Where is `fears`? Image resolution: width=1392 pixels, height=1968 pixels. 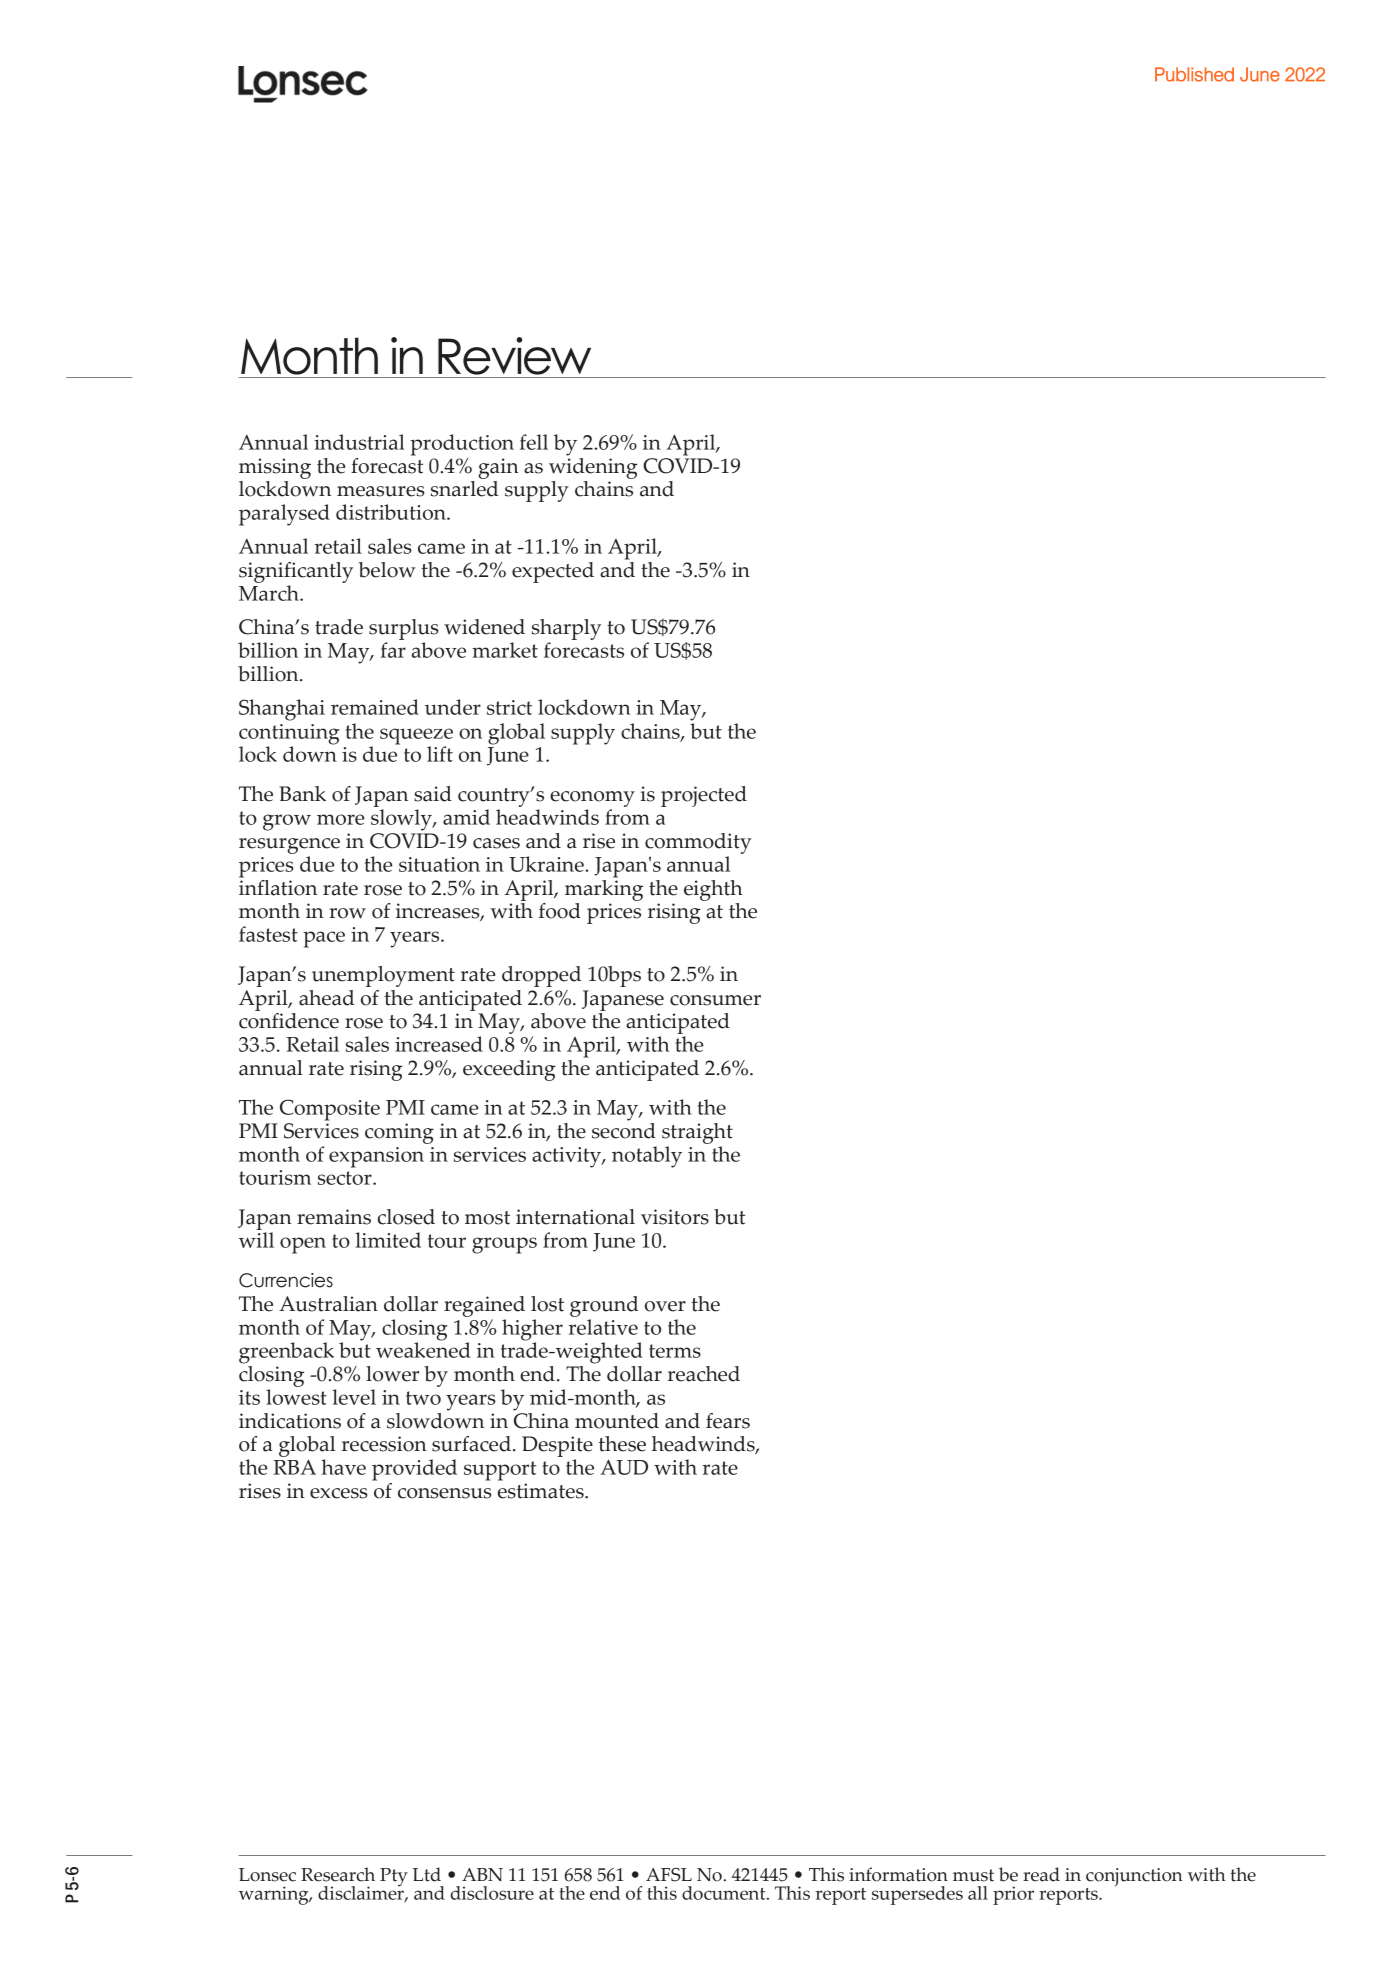
fears is located at coordinates (728, 1421).
